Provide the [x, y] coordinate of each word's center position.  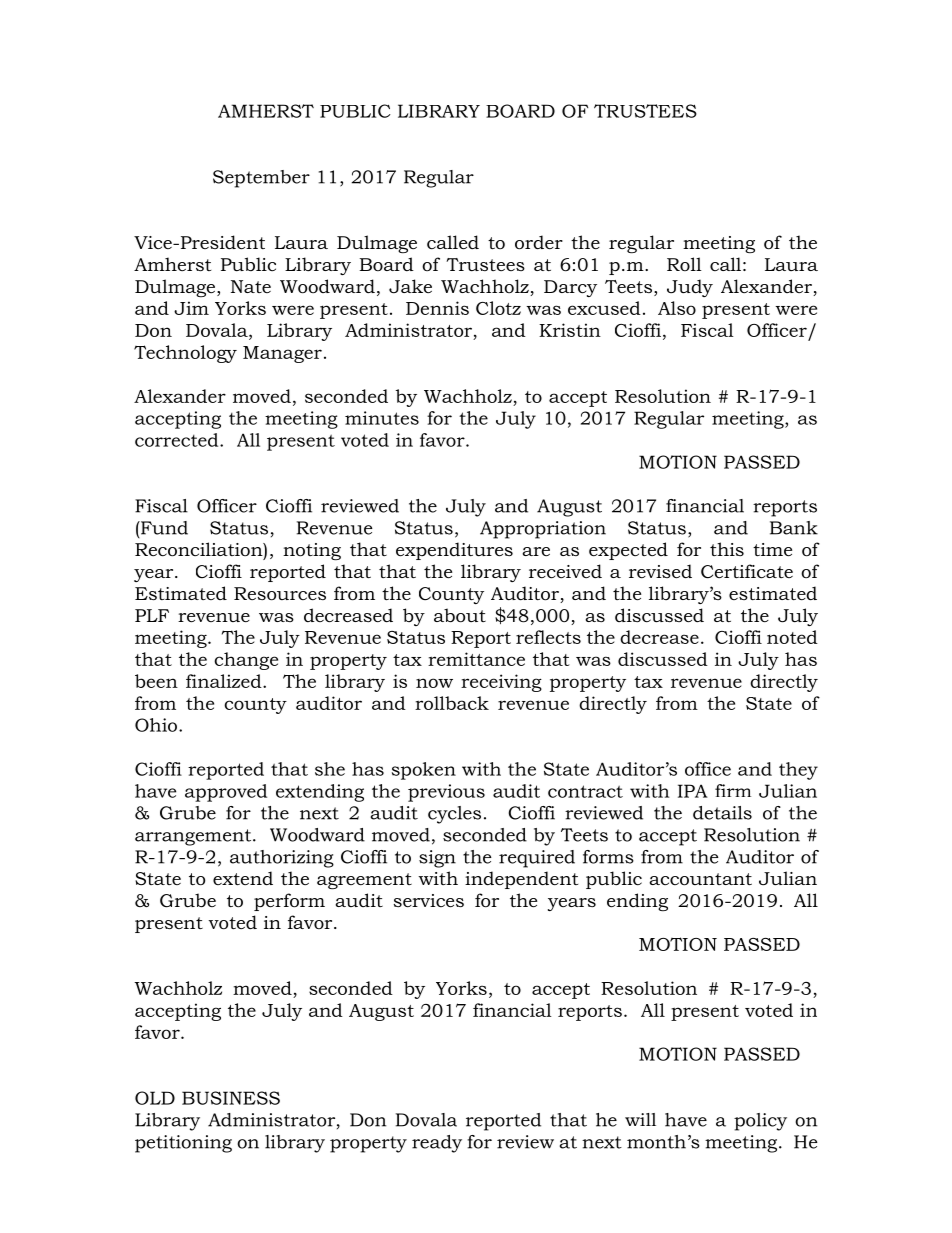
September [261, 179]
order [539, 242]
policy [760, 1122]
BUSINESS [231, 1098]
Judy [690, 288]
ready [437, 1144]
